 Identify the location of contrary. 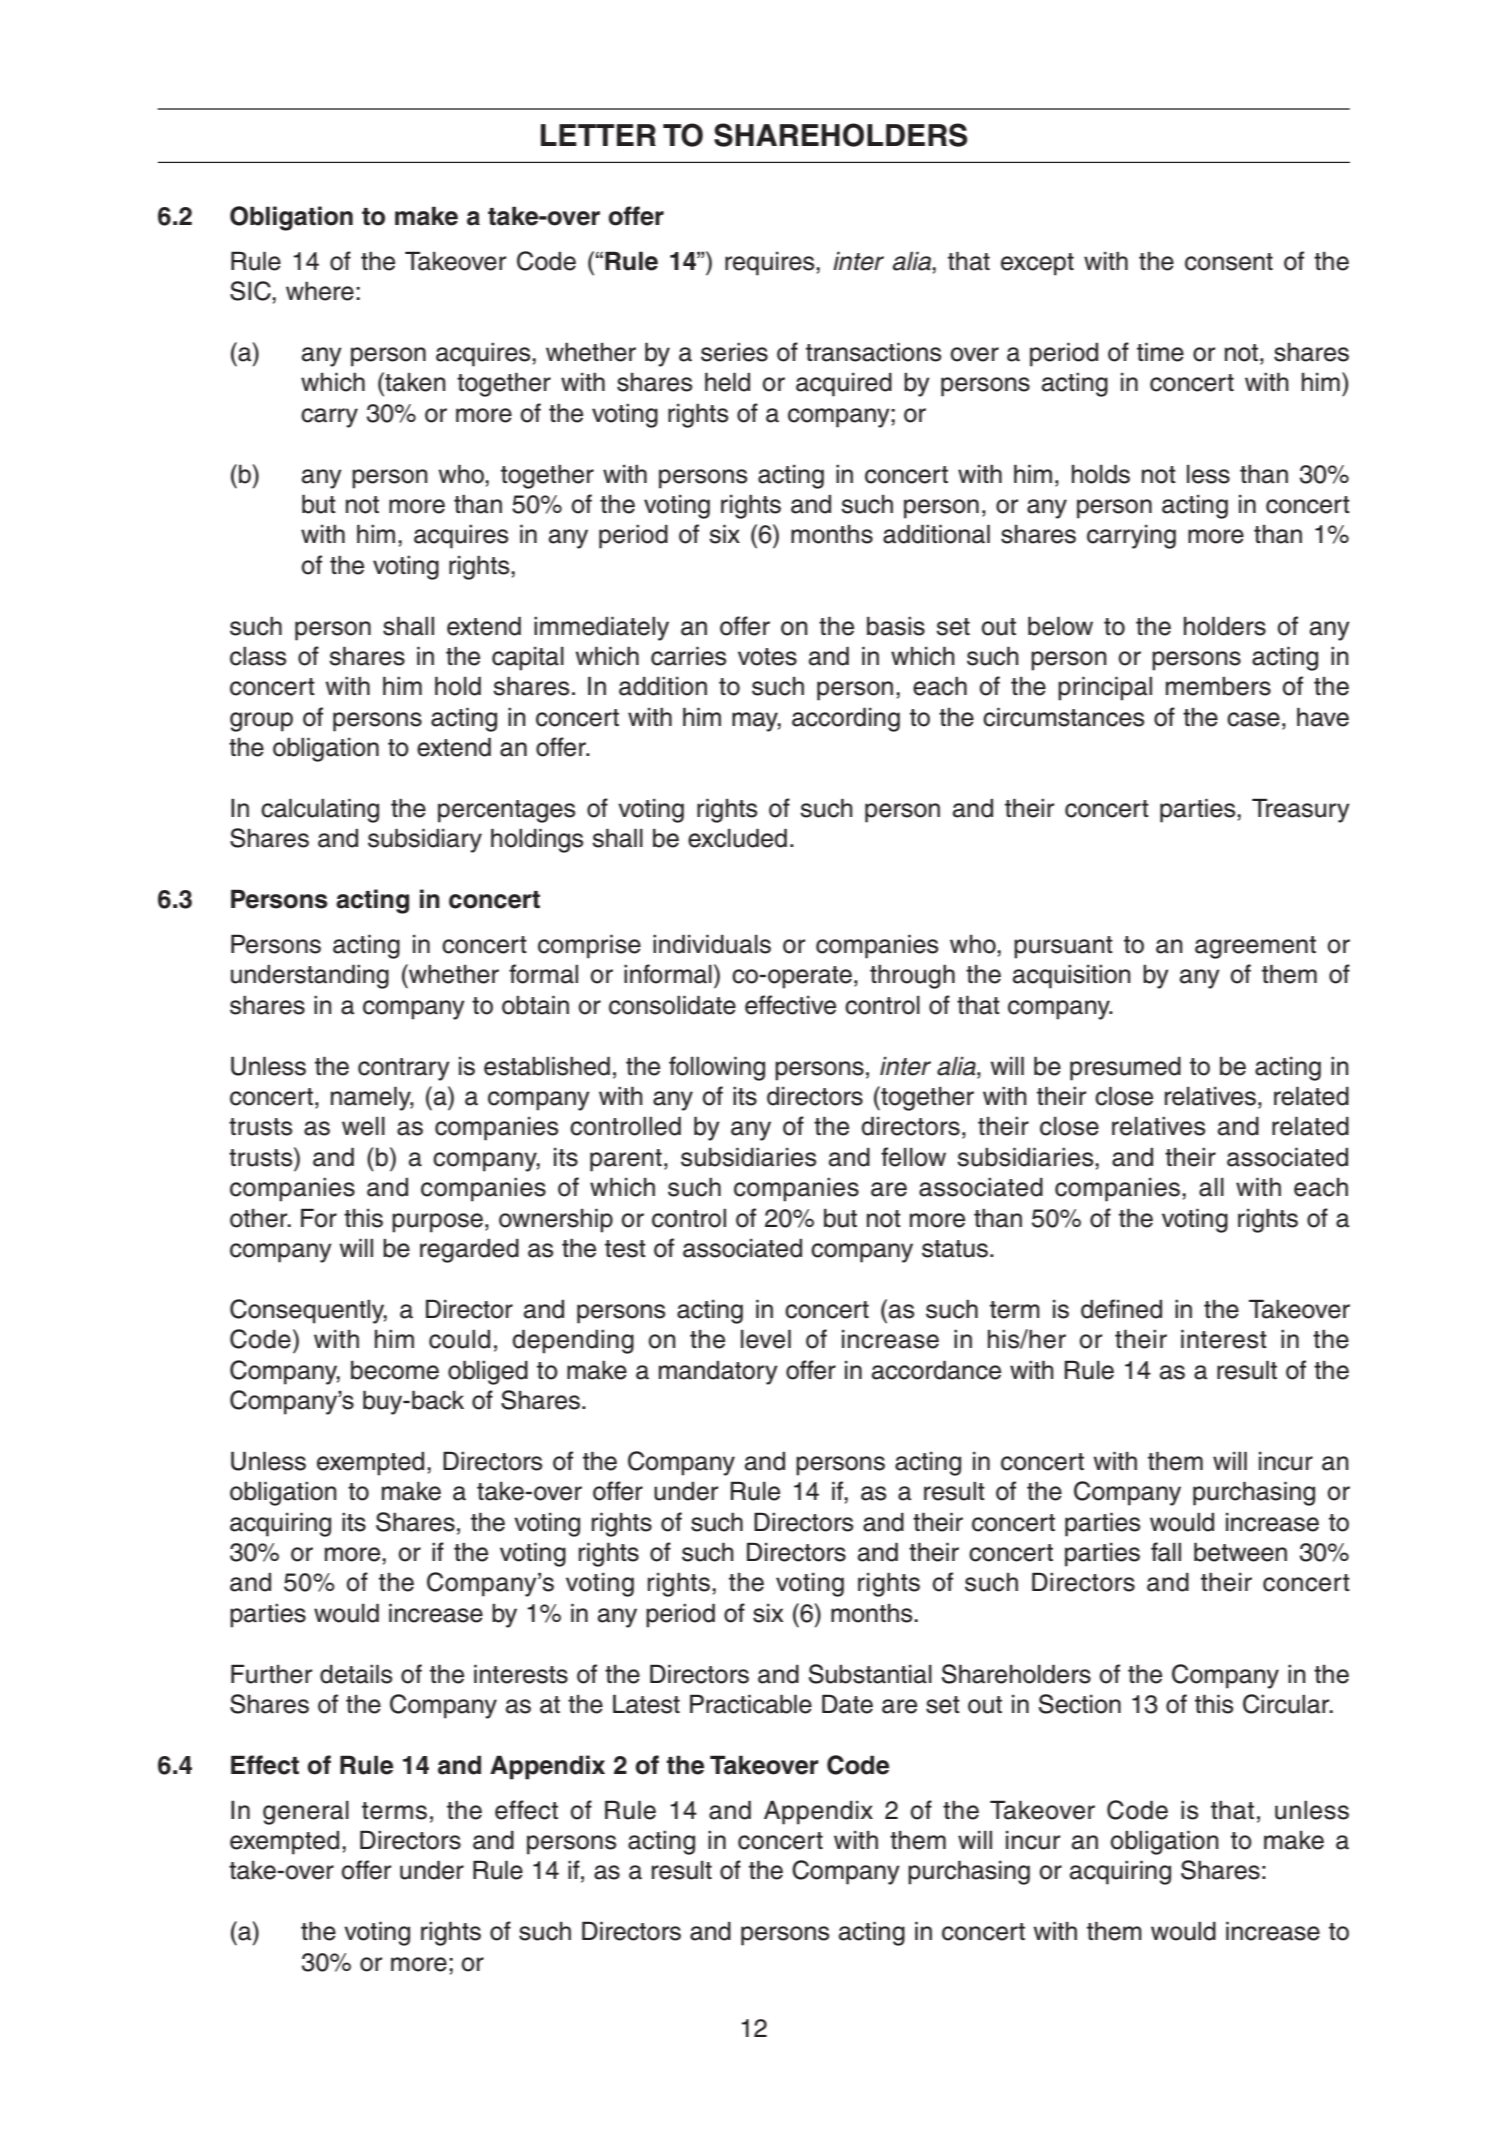
(404, 1069).
